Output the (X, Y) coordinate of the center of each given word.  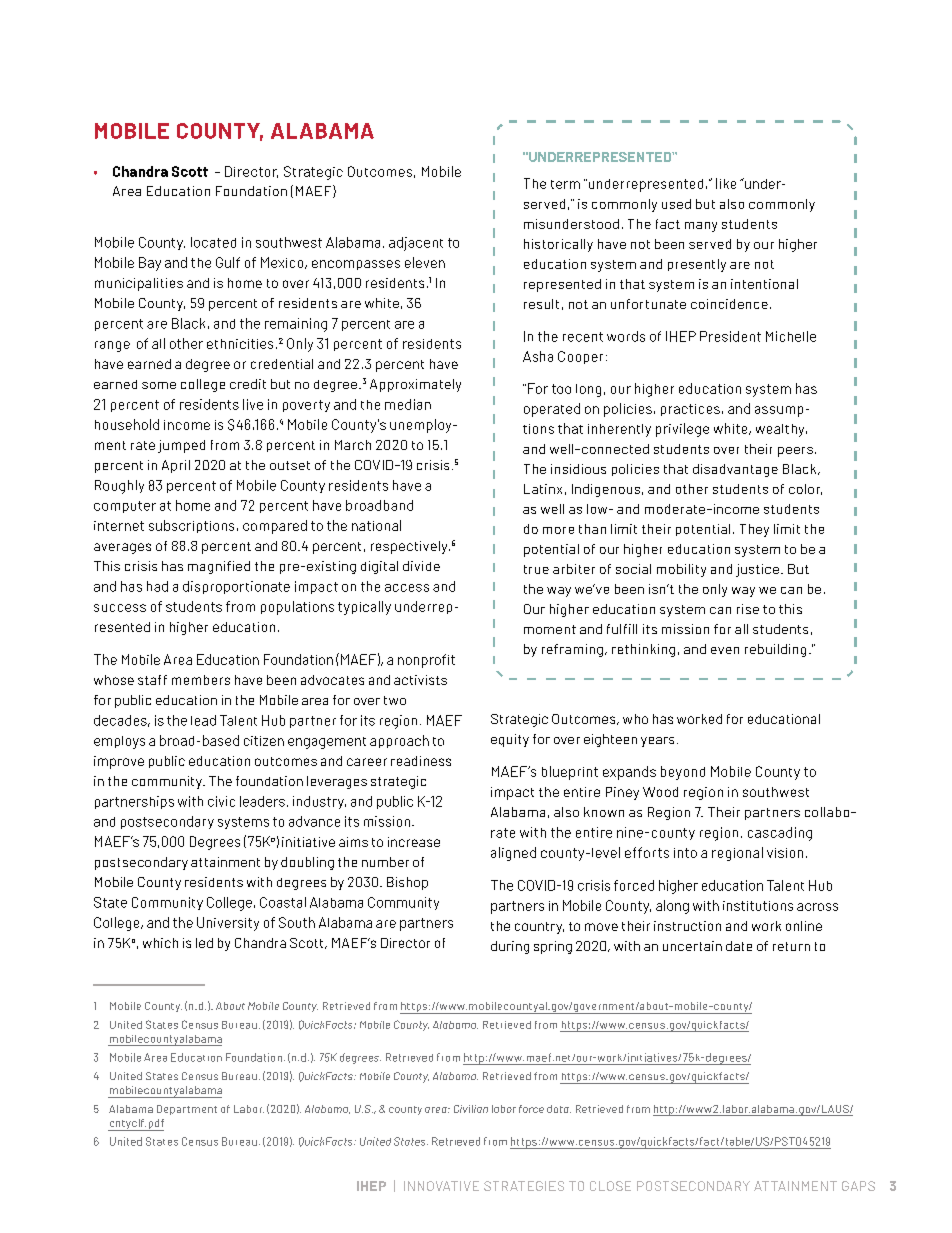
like (726, 183)
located (213, 242)
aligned (513, 854)
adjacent (416, 244)
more (558, 530)
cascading (780, 834)
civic (221, 801)
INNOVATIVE (441, 1186)
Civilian (471, 1109)
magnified (219, 567)
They (754, 530)
